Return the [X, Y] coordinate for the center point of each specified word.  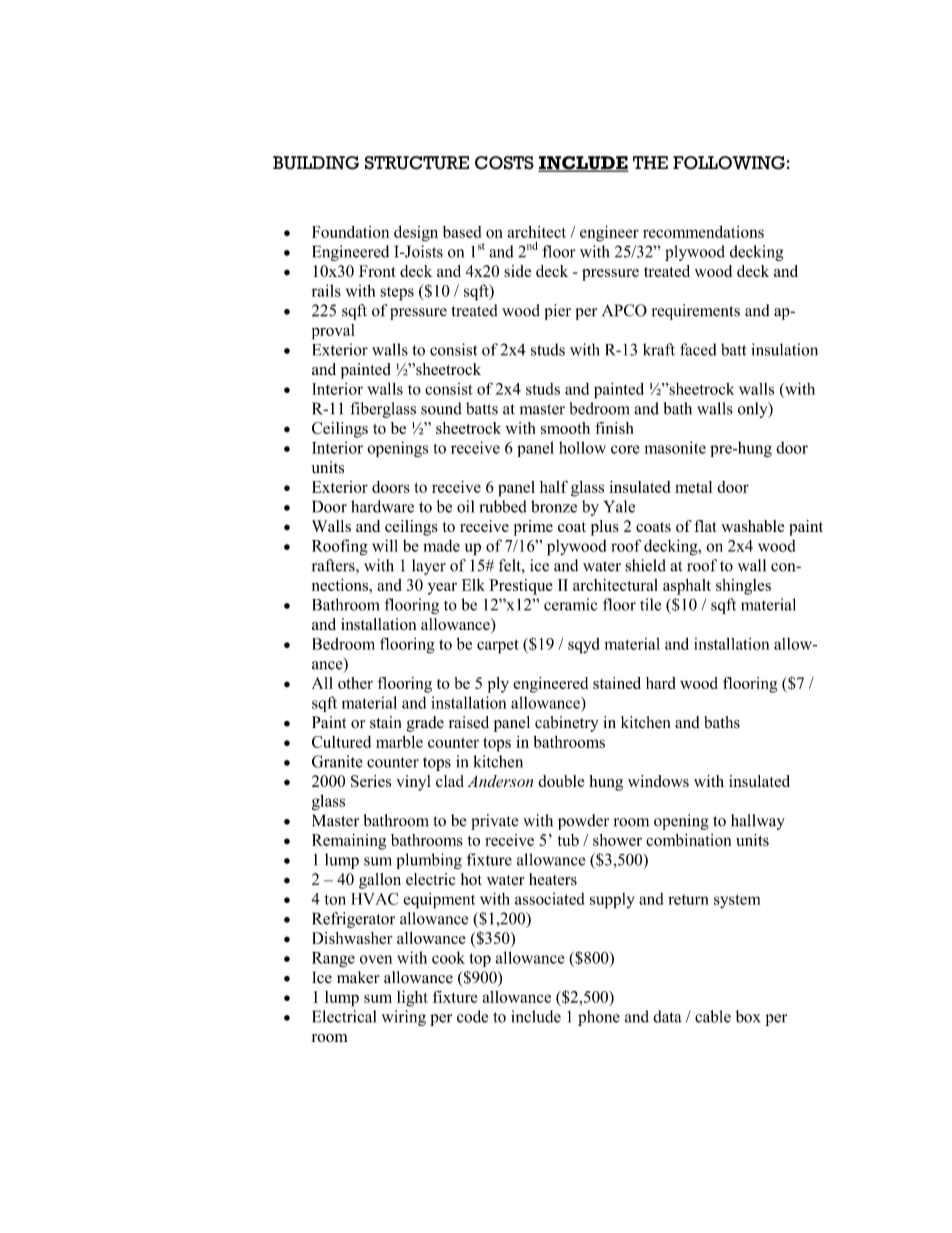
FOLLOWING [729, 163]
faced [698, 349]
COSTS [504, 163]
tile [650, 604]
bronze [554, 506]
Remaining [349, 842]
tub [568, 840]
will [385, 545]
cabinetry [567, 724]
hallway [758, 822]
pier [557, 312]
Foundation [351, 232]
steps [397, 294]
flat [705, 526]
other [355, 683]
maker [358, 977]
